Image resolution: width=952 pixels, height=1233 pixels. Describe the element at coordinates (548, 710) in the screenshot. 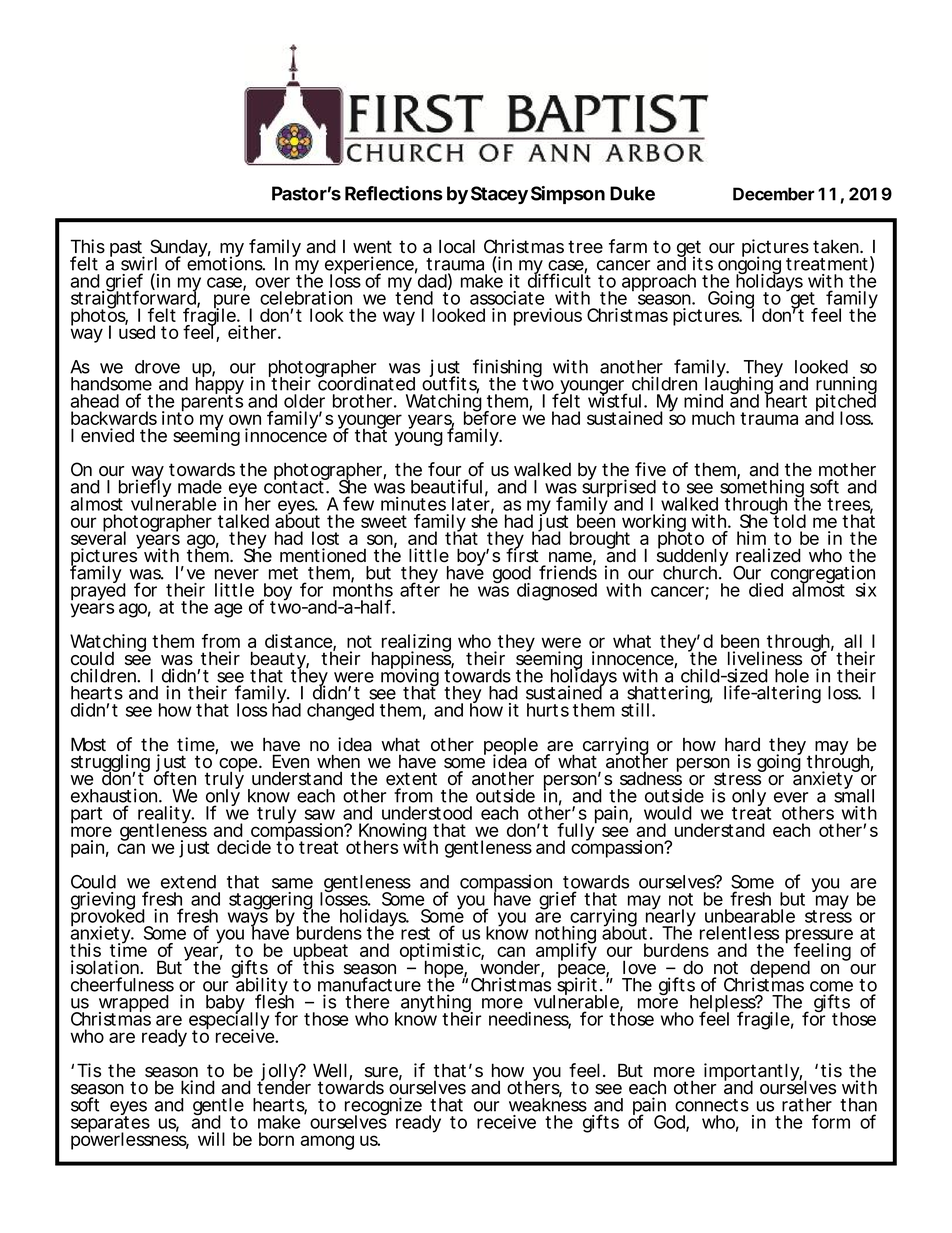

I see `hurts` at that location.
